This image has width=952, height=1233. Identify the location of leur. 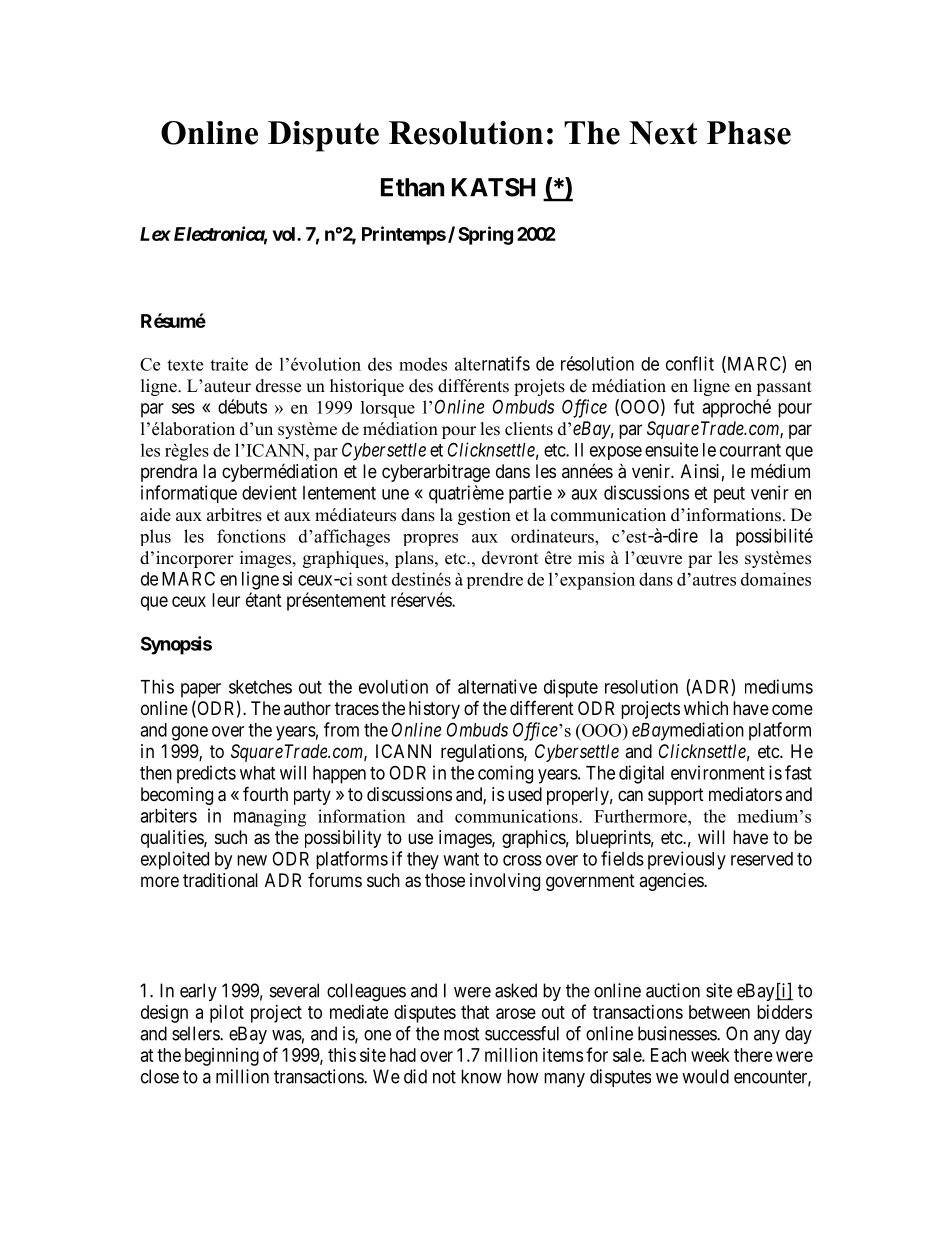
(226, 600).
